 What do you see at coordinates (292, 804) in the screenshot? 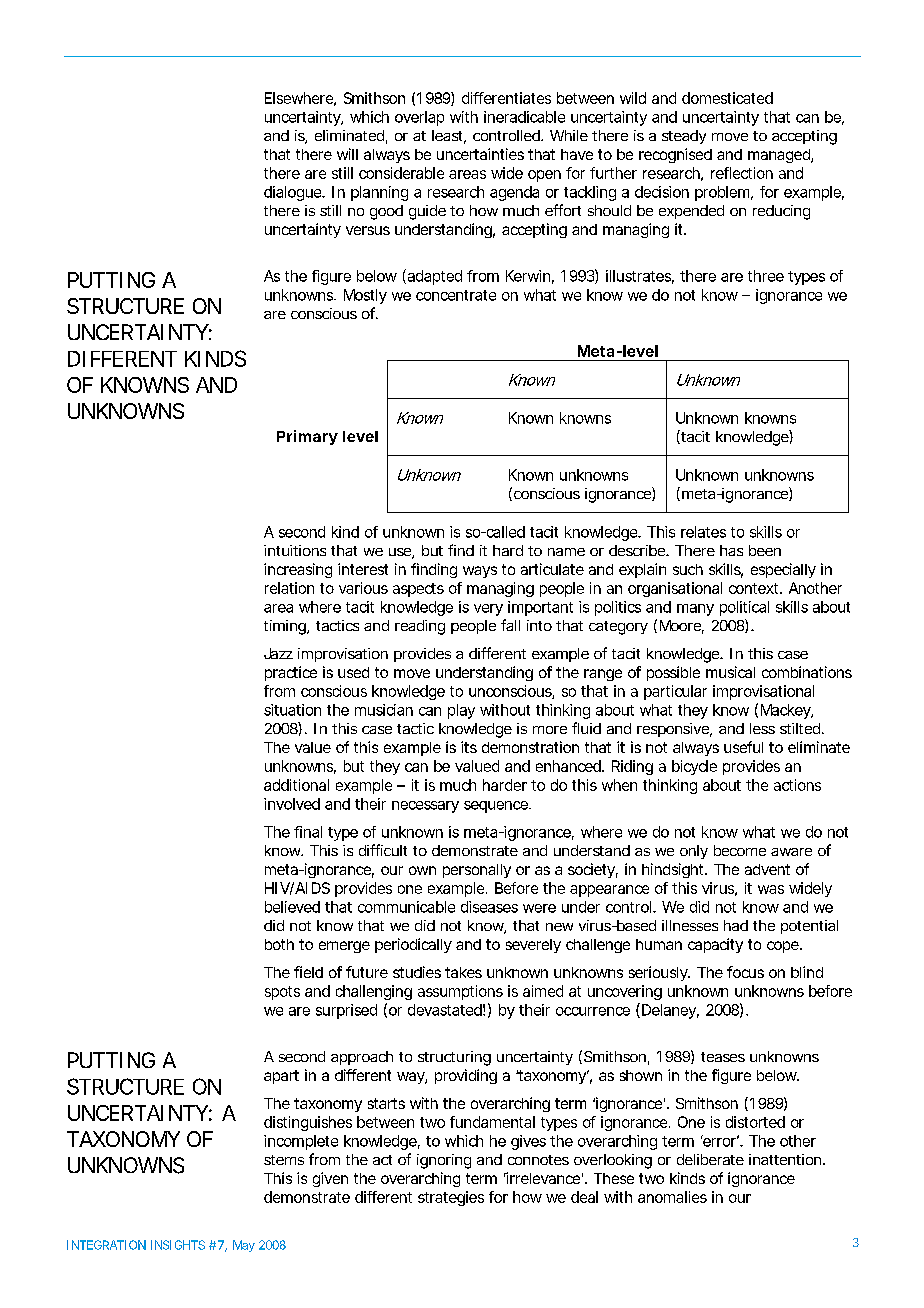
I see `involved` at bounding box center [292, 804].
